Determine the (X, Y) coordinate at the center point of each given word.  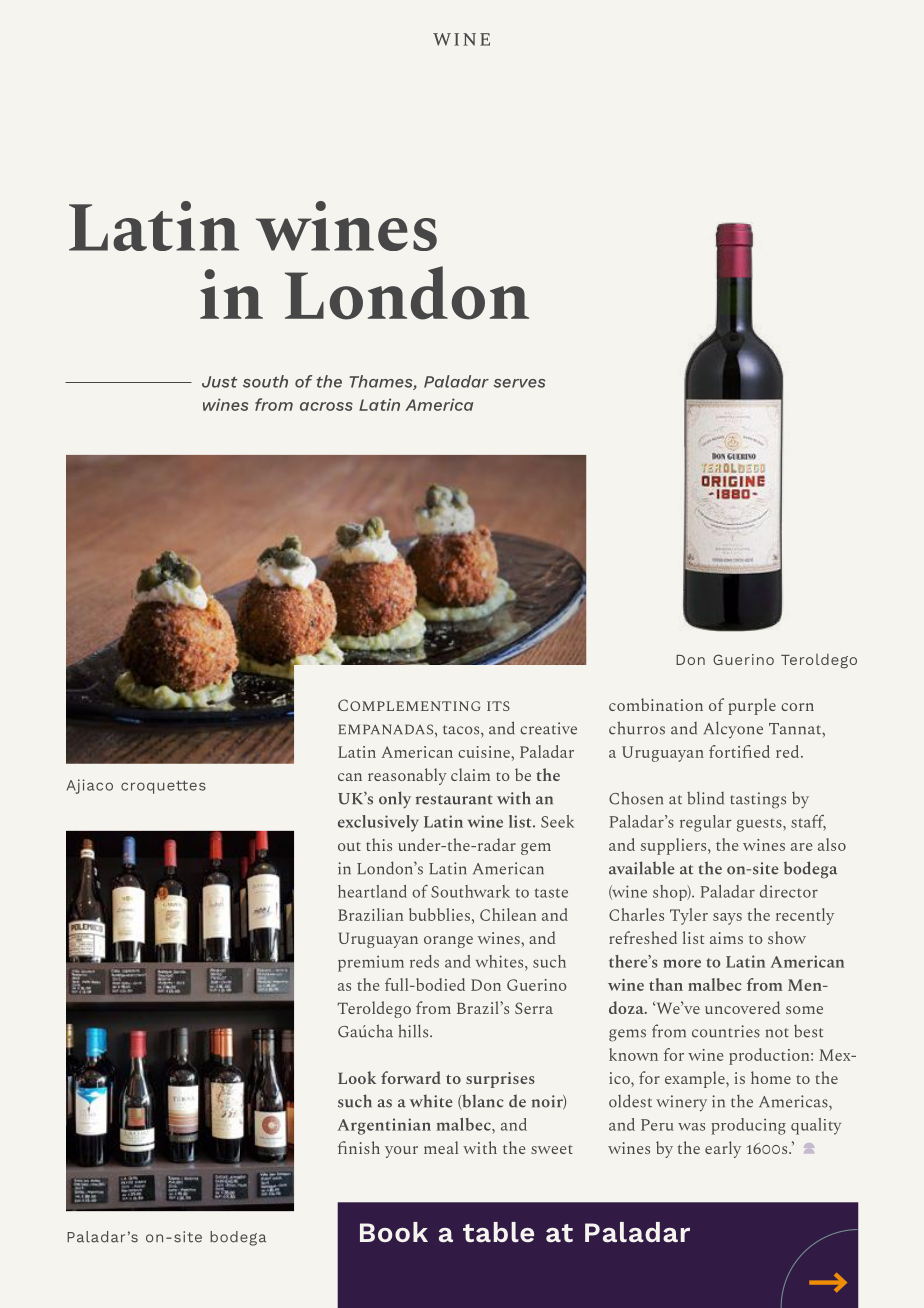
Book (394, 1232)
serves (519, 383)
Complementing (409, 705)
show (787, 937)
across (326, 406)
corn (797, 707)
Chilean (508, 914)
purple (752, 706)
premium (371, 963)
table (498, 1232)
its (498, 706)
